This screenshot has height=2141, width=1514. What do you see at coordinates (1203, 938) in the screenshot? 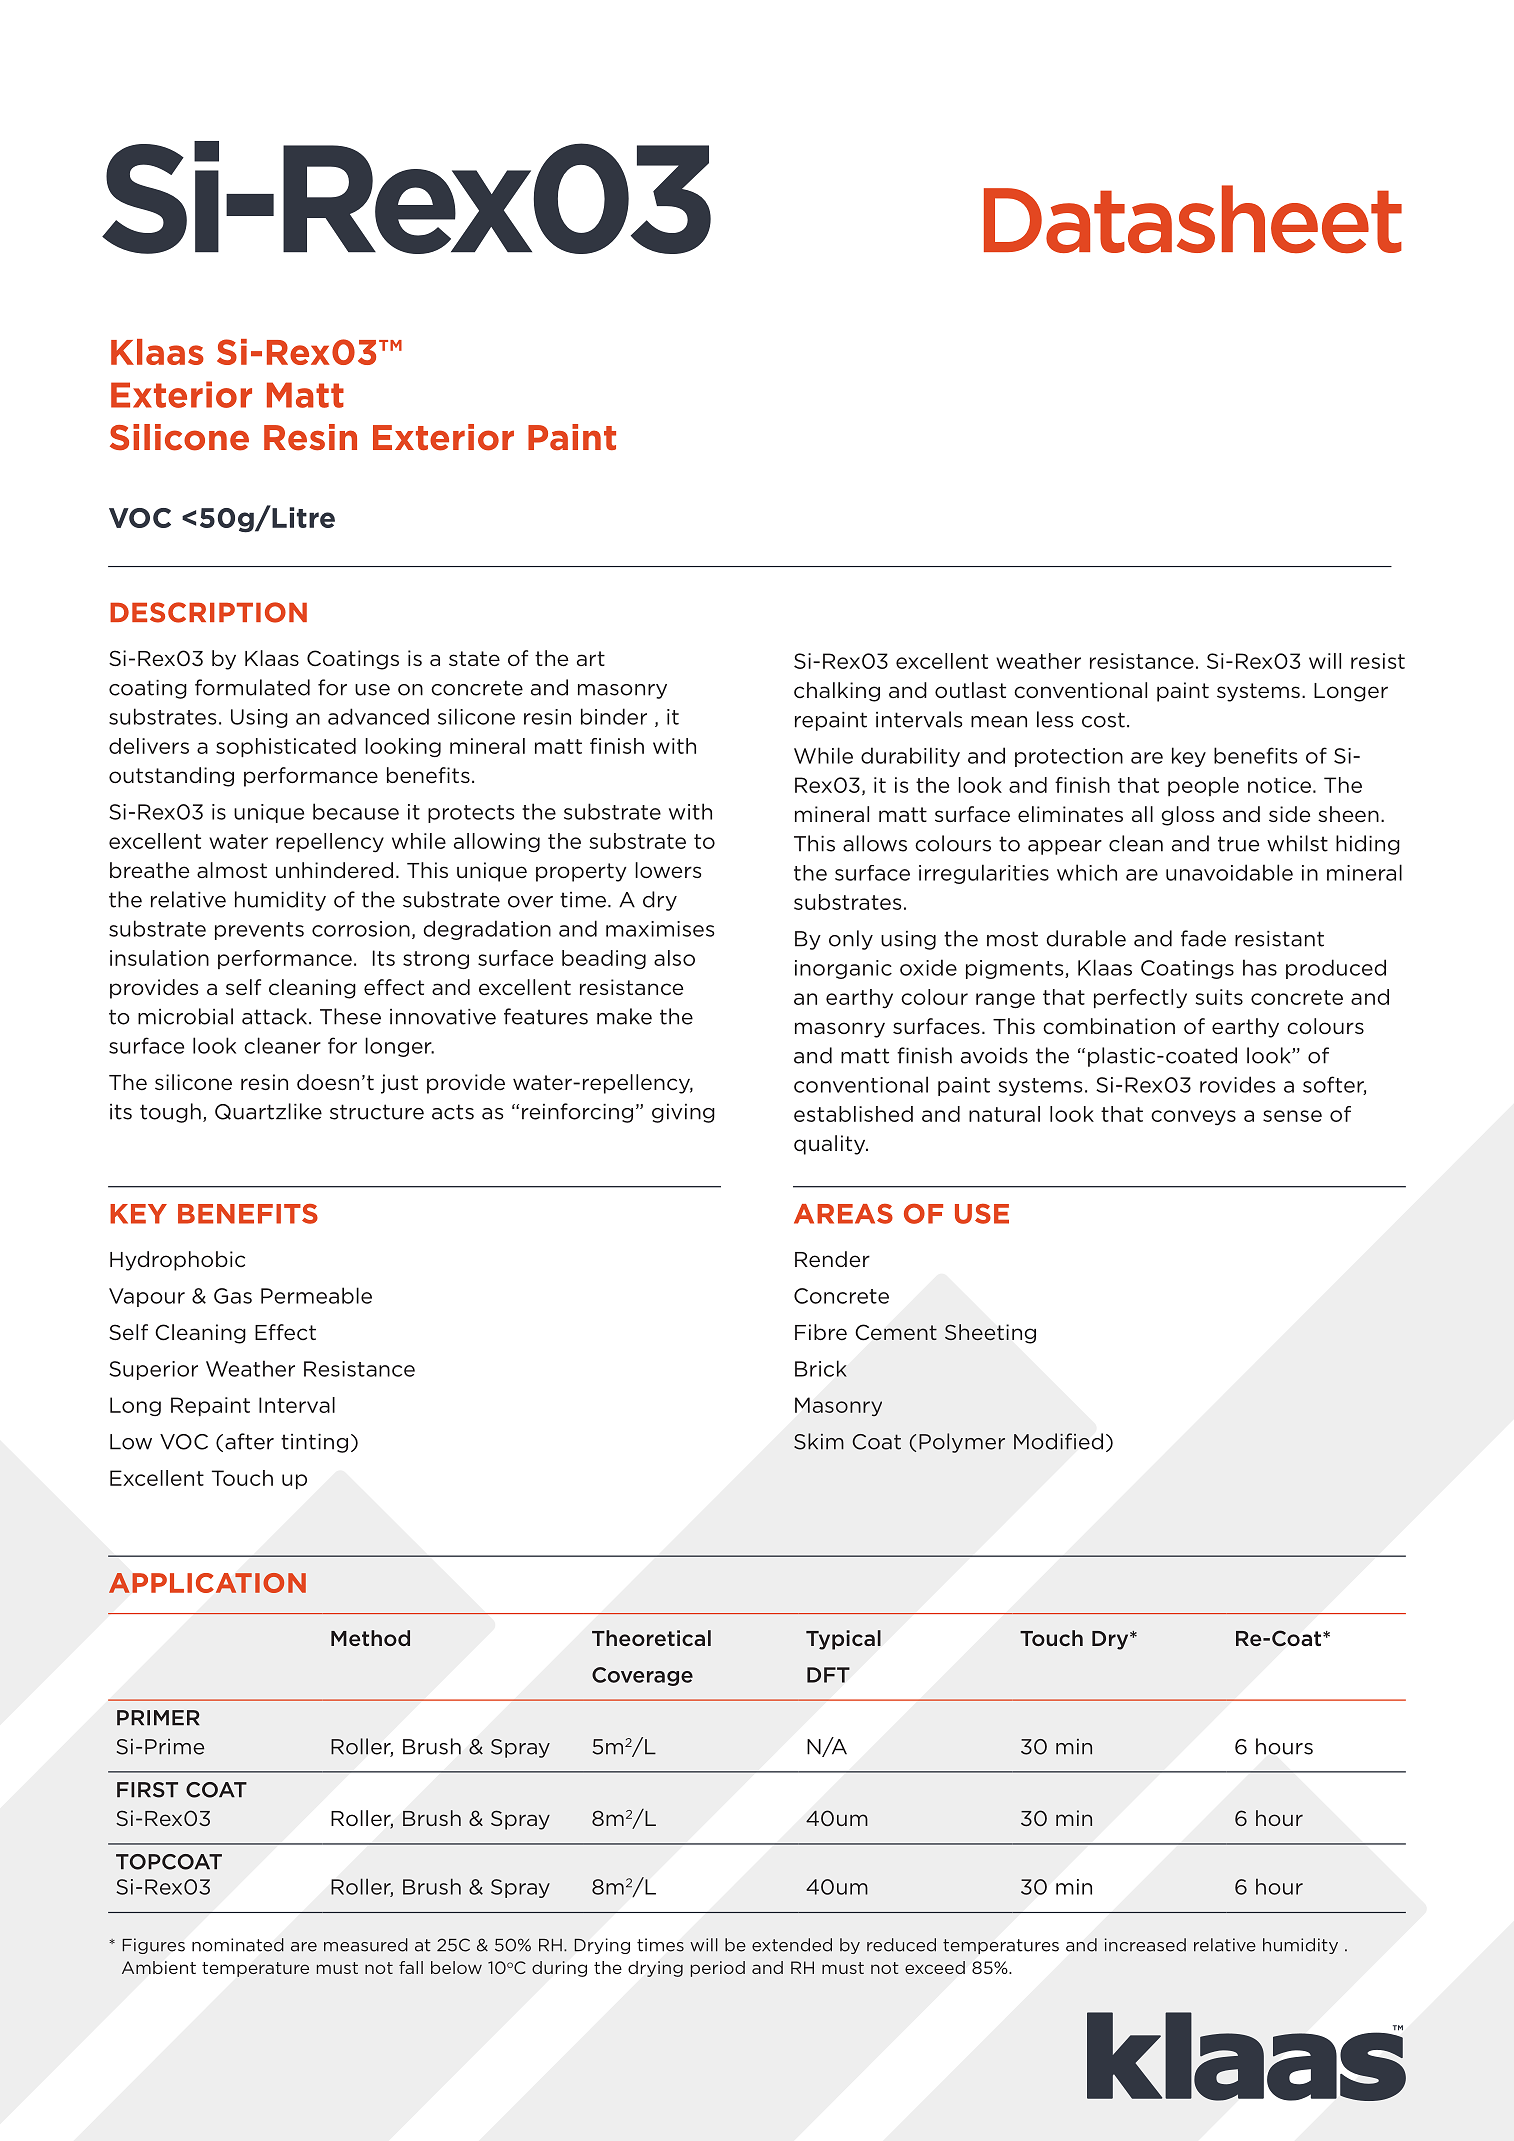
I see `fade` at bounding box center [1203, 938].
